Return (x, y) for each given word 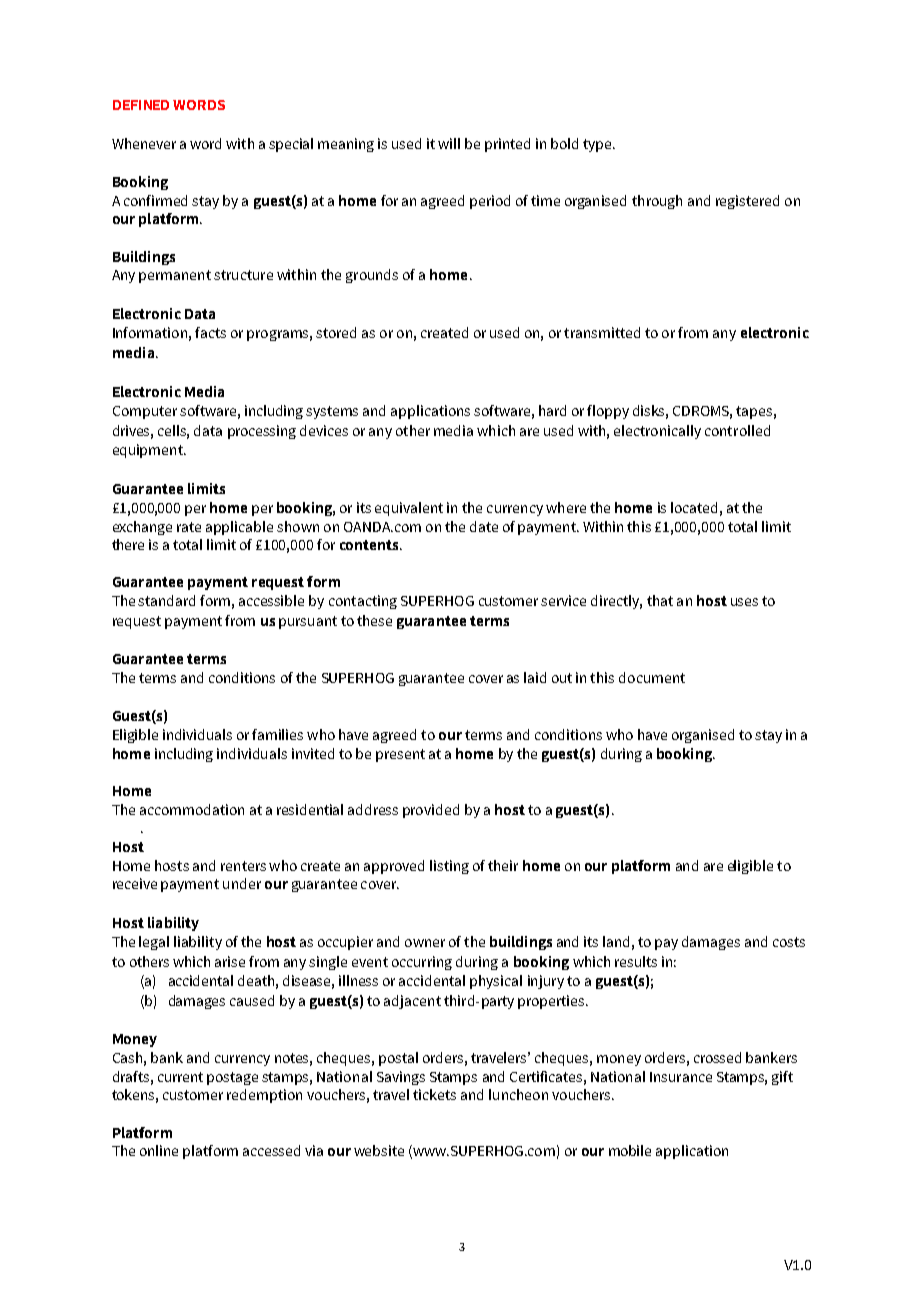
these (374, 620)
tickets (434, 1094)
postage (232, 1078)
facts (210, 332)
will (449, 143)
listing (449, 867)
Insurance (681, 1077)
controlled (737, 430)
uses (744, 602)
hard (552, 410)
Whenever (144, 143)
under (242, 883)
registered (747, 202)
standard (166, 600)
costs (789, 942)
